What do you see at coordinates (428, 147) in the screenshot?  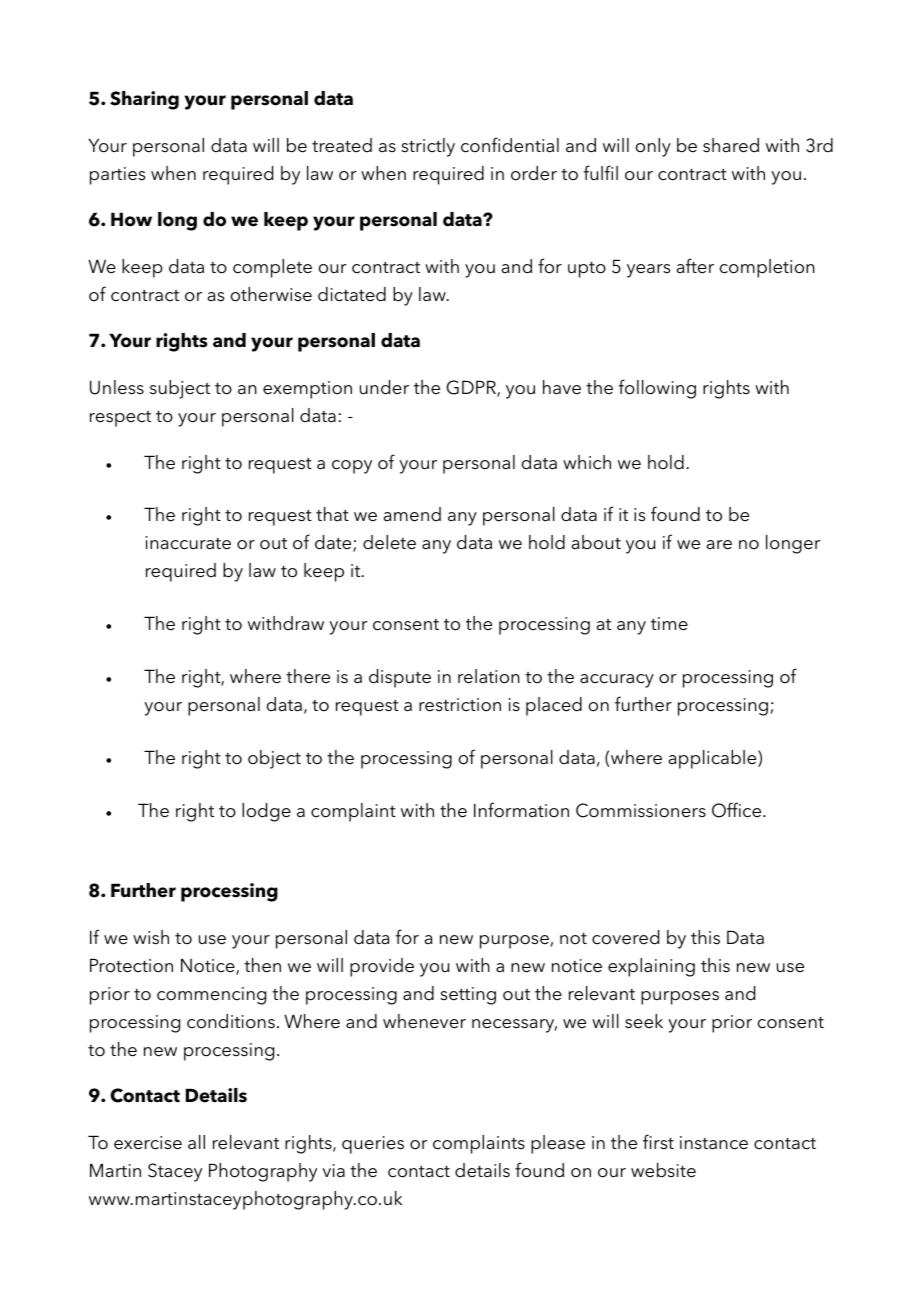 I see `strictly` at bounding box center [428, 147].
